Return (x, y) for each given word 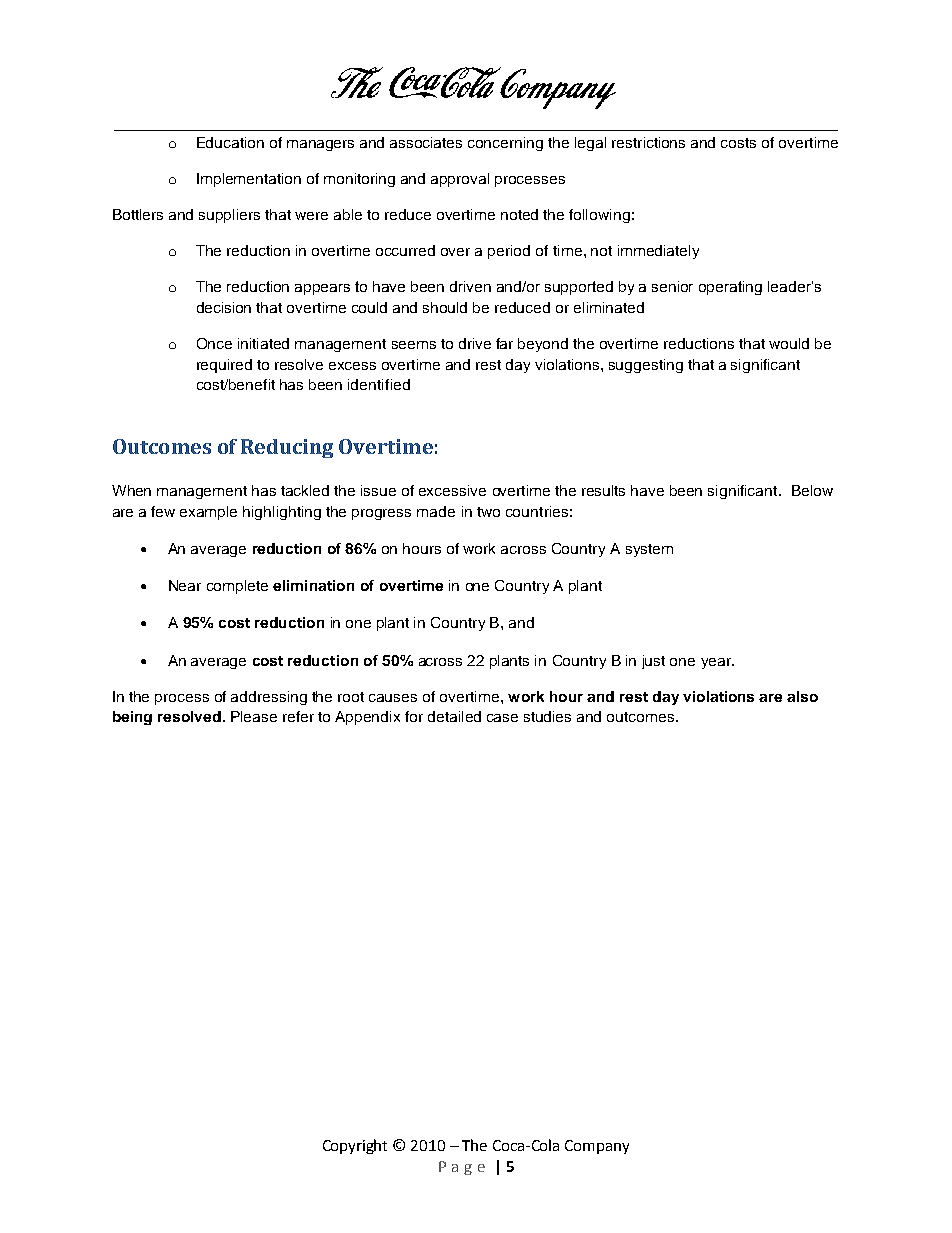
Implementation (249, 180)
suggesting (646, 366)
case (502, 718)
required (224, 366)
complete (237, 587)
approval (460, 180)
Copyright (355, 1146)
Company (597, 1147)
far (504, 343)
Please (254, 716)
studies (547, 716)
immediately (658, 252)
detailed (454, 716)
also (802, 696)
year (717, 663)
